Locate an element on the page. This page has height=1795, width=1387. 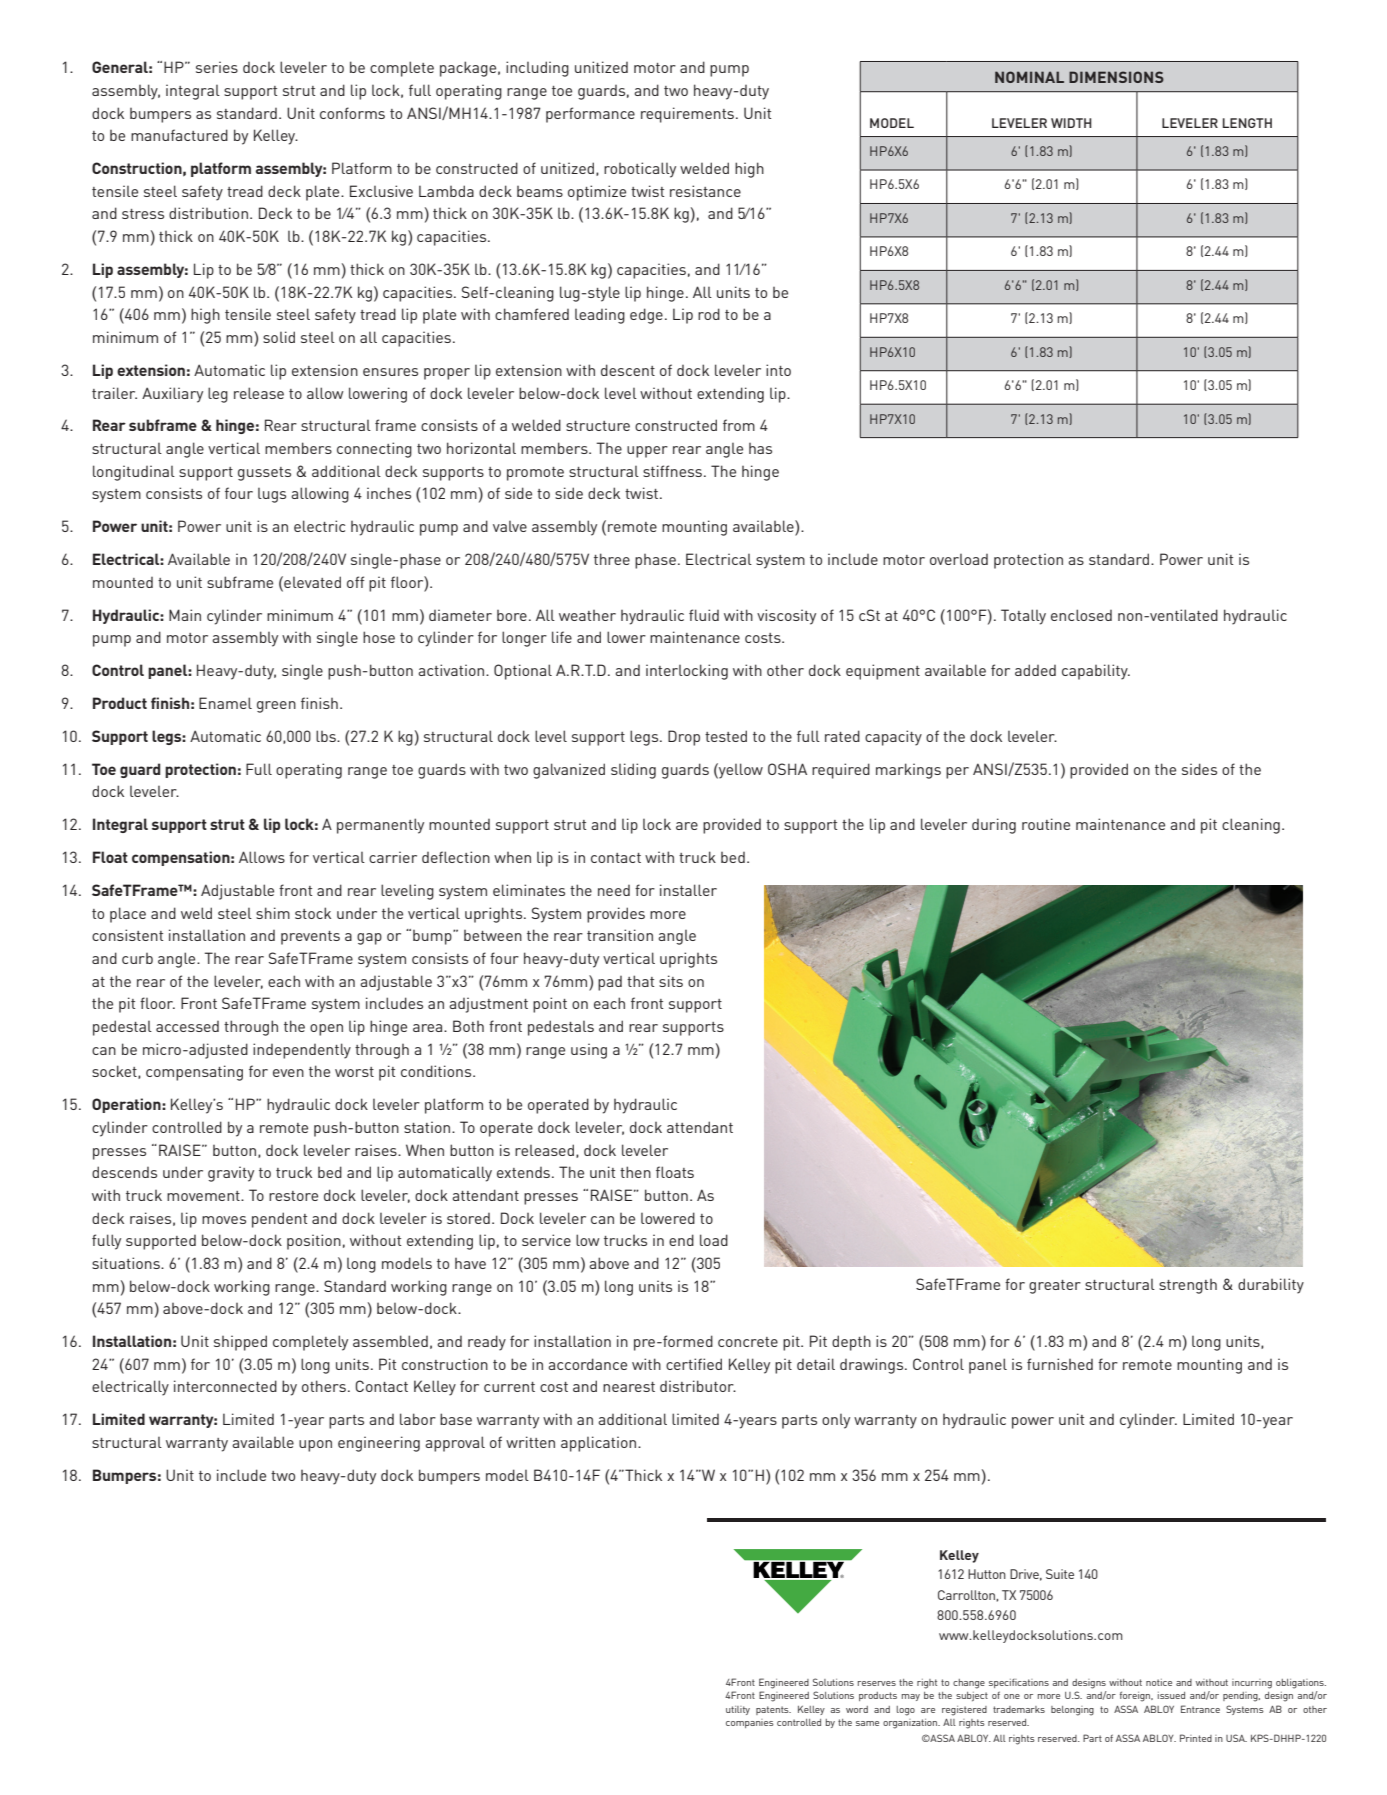
notice is located at coordinates (1159, 1682).
